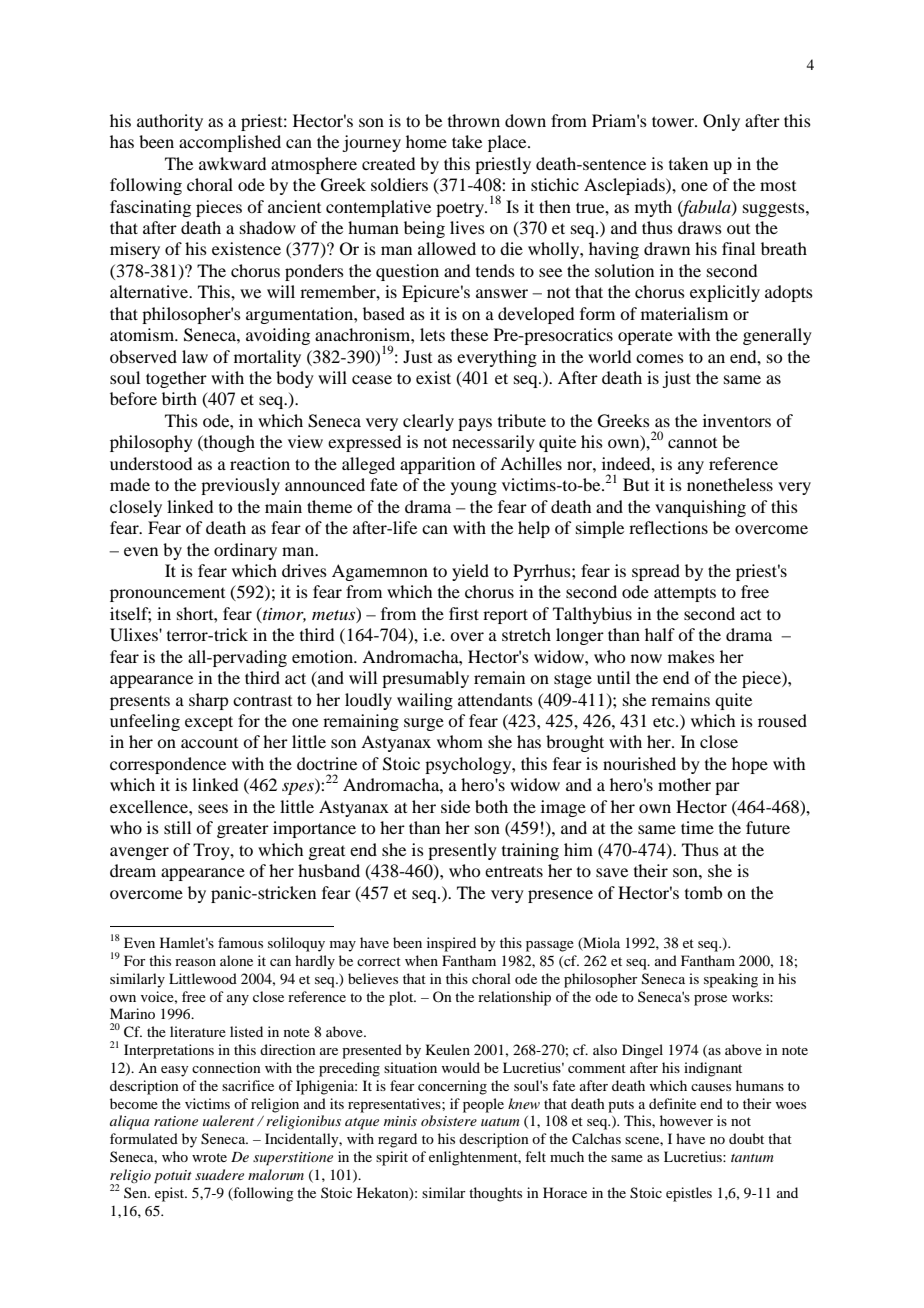 Image resolution: width=924 pixels, height=1308 pixels. Describe the element at coordinates (455, 806) in the document. I see `side` at that location.
